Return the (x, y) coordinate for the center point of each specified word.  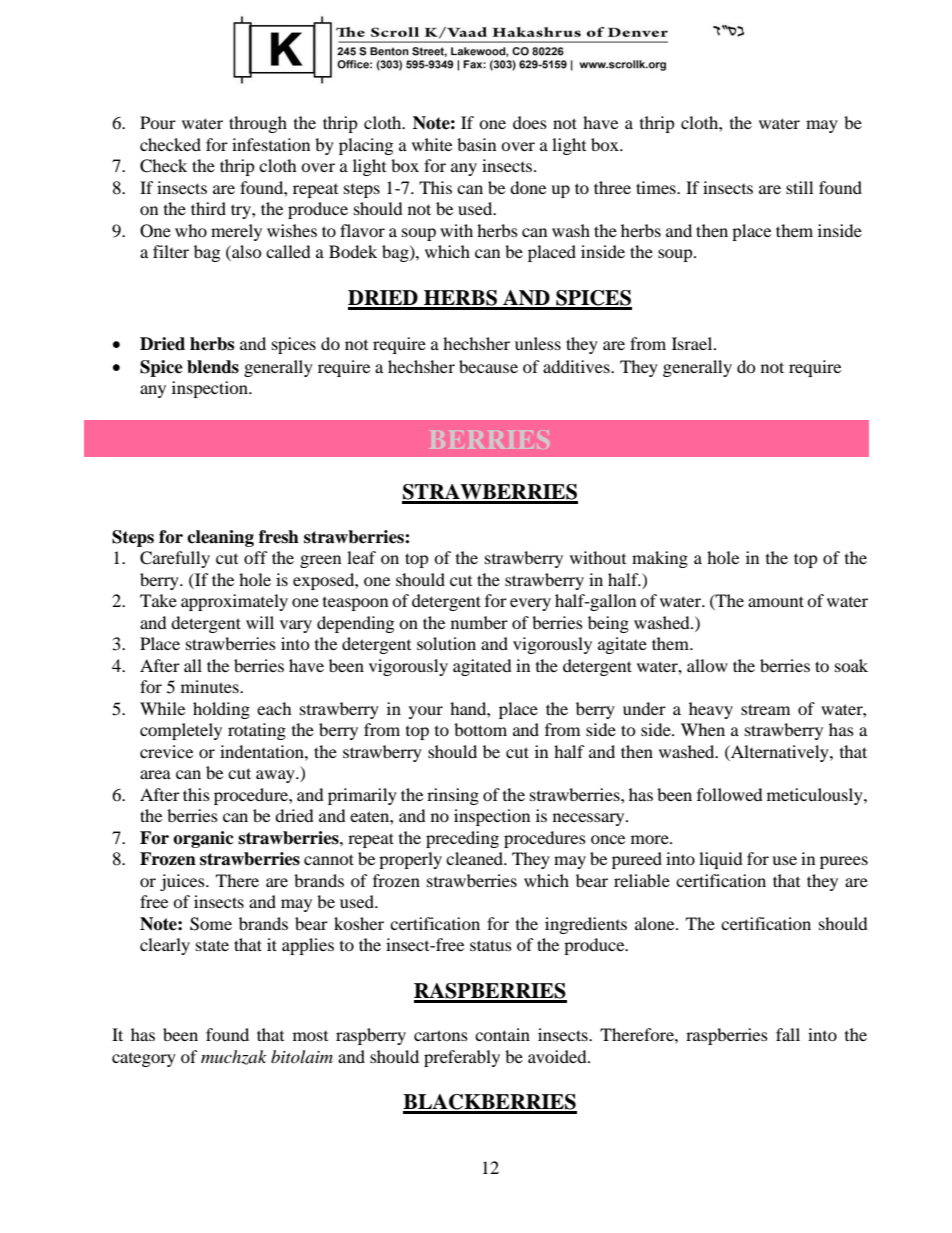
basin (476, 144)
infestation (271, 144)
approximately (234, 602)
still (799, 187)
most (310, 1036)
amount (776, 601)
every (530, 604)
